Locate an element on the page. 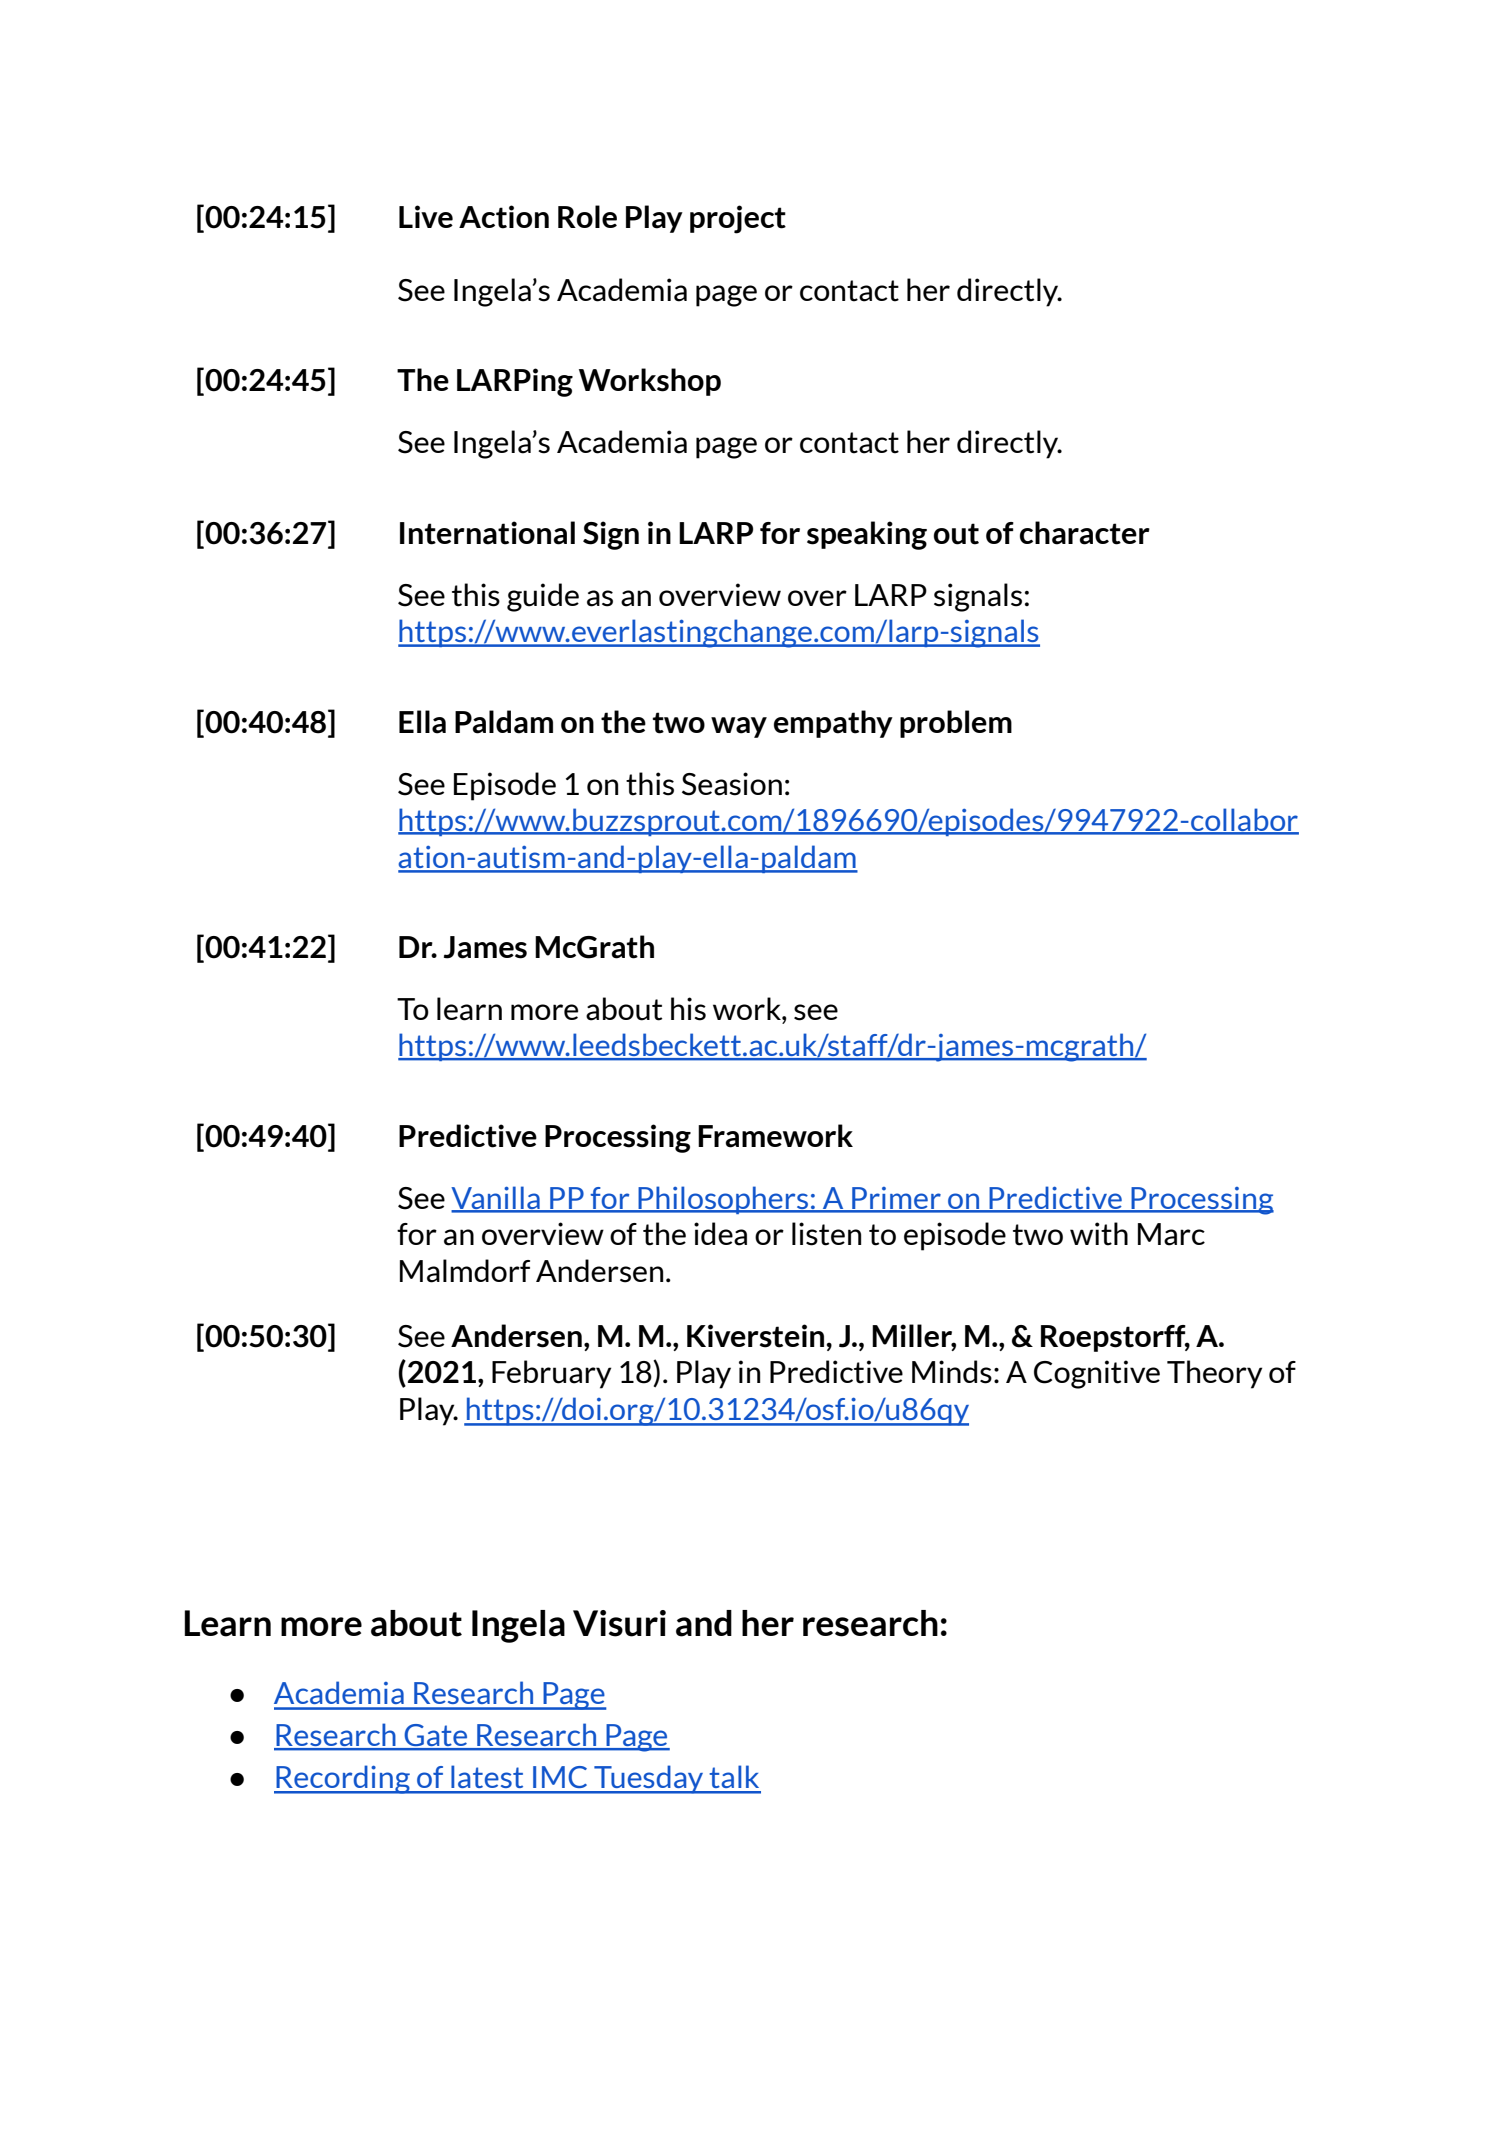 The height and width of the document is (2136, 1512). Gate is located at coordinates (436, 1736).
